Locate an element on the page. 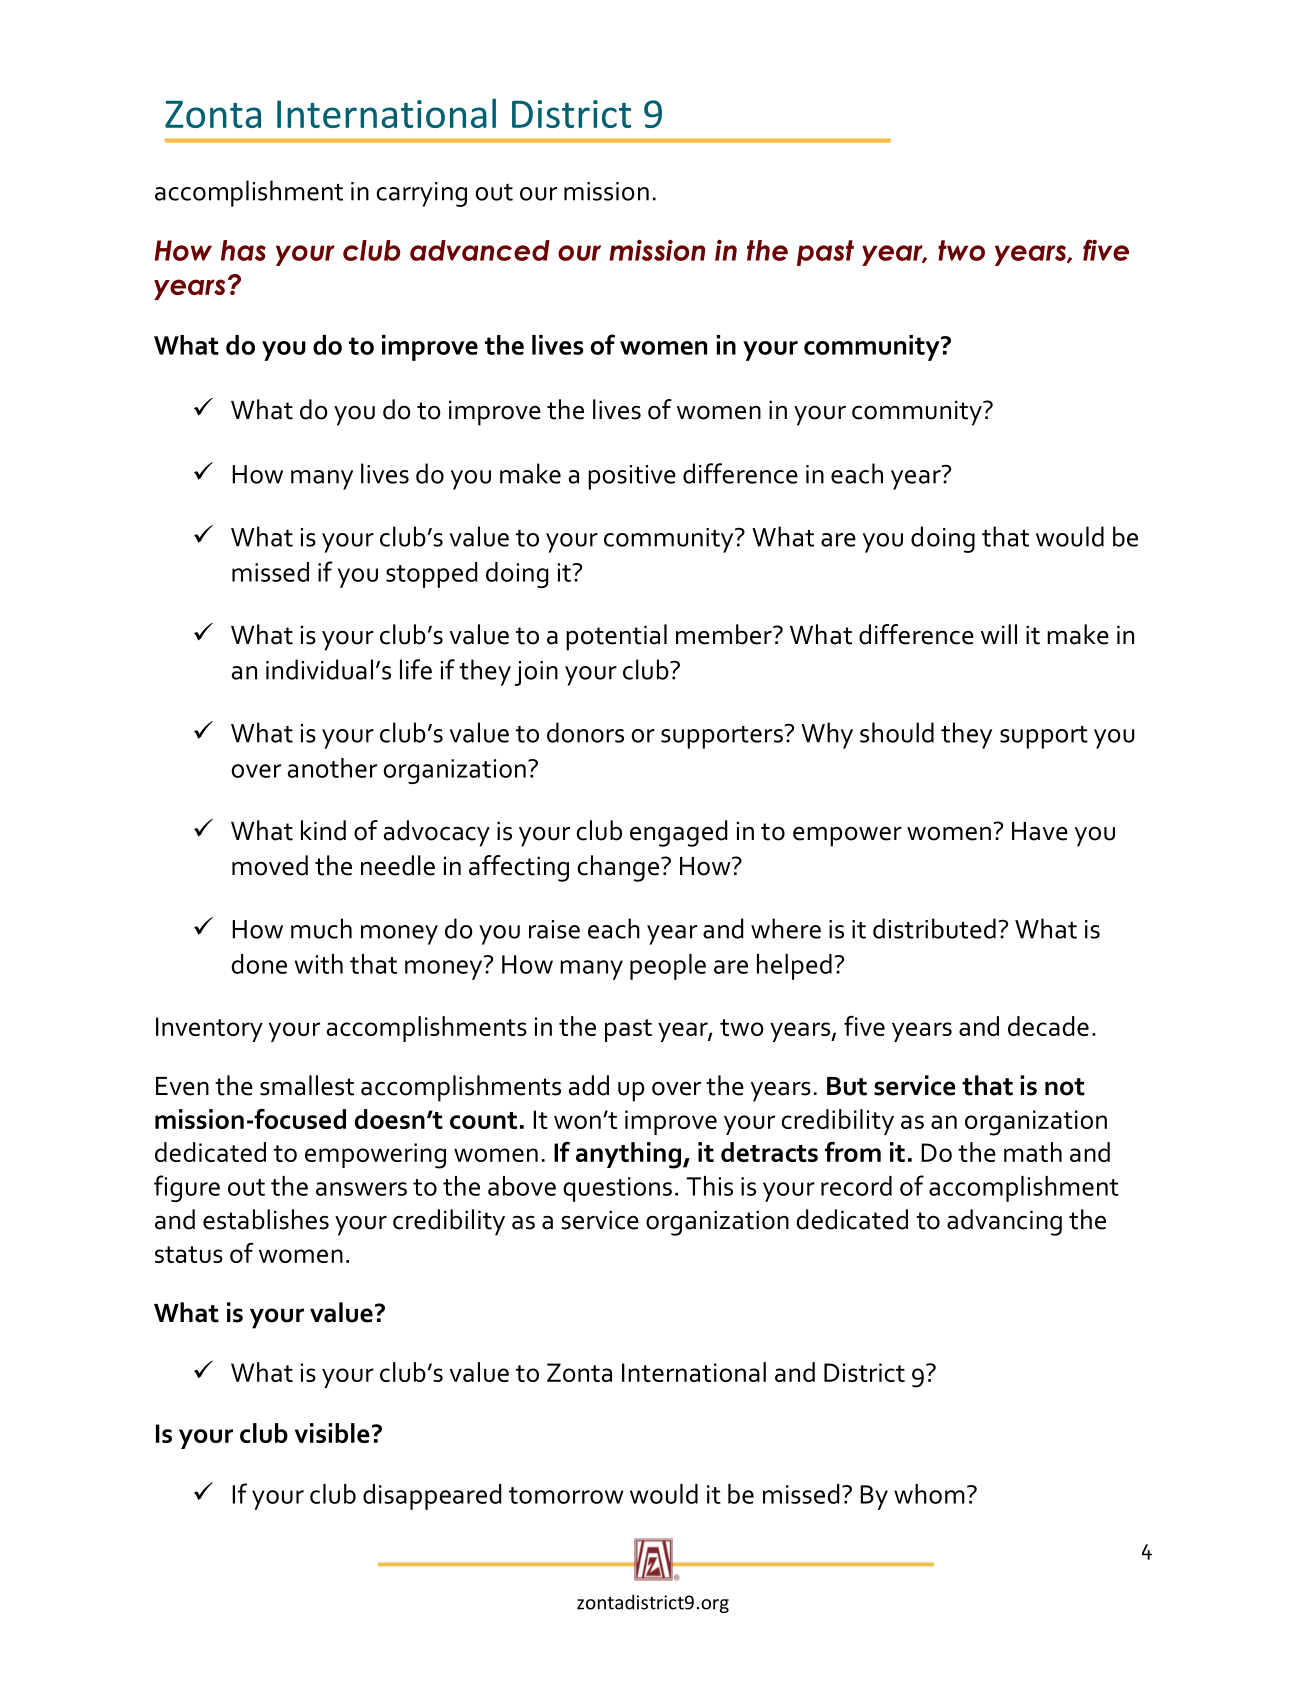 This document has width=1306, height=1691. decade is located at coordinates (1048, 1026).
